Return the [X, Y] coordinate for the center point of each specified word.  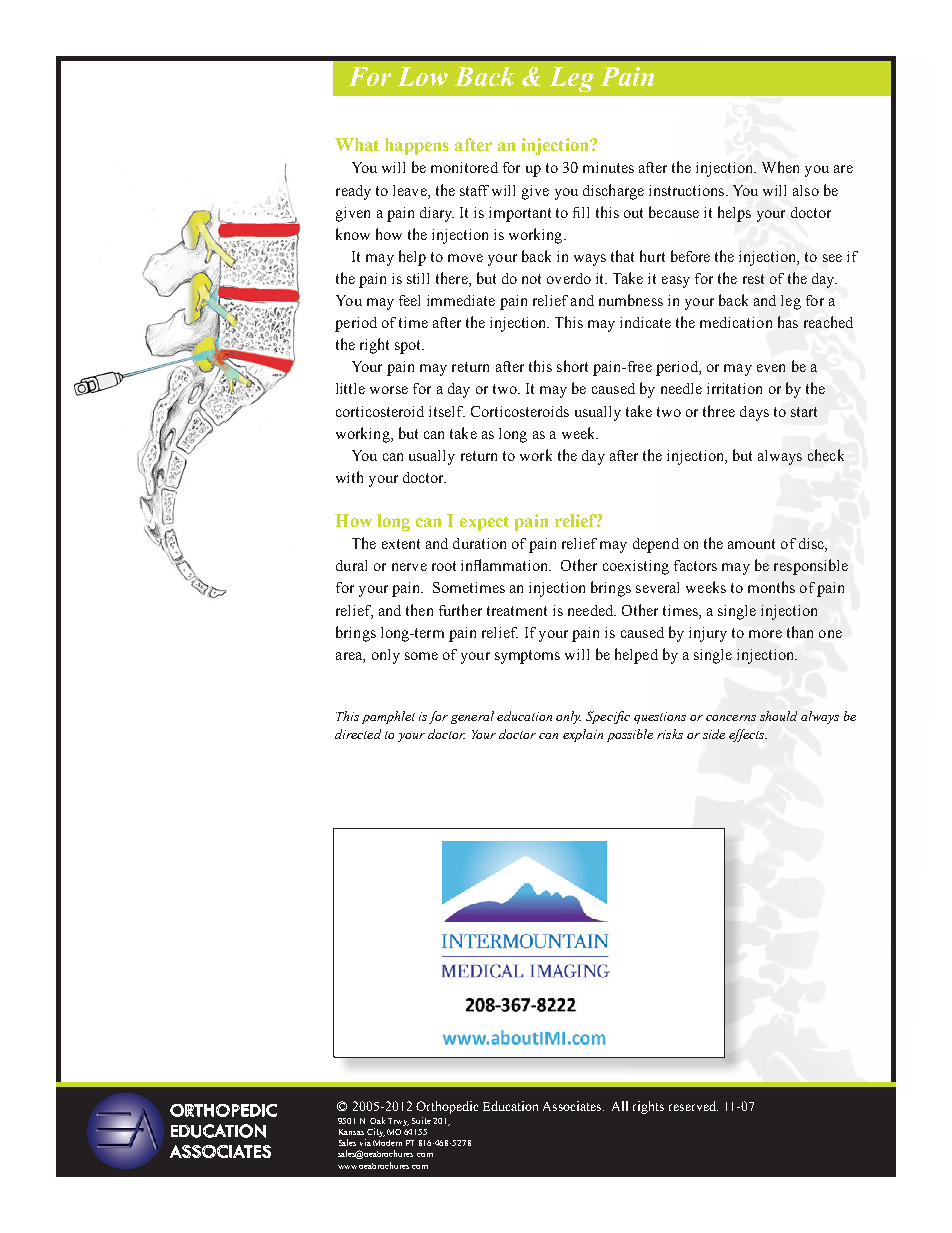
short [572, 366]
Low [423, 76]
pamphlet [388, 717]
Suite [421, 1120]
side [714, 734]
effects [748, 735]
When [780, 167]
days [754, 413]
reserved [693, 1106]
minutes [608, 167]
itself [447, 411]
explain [583, 735]
